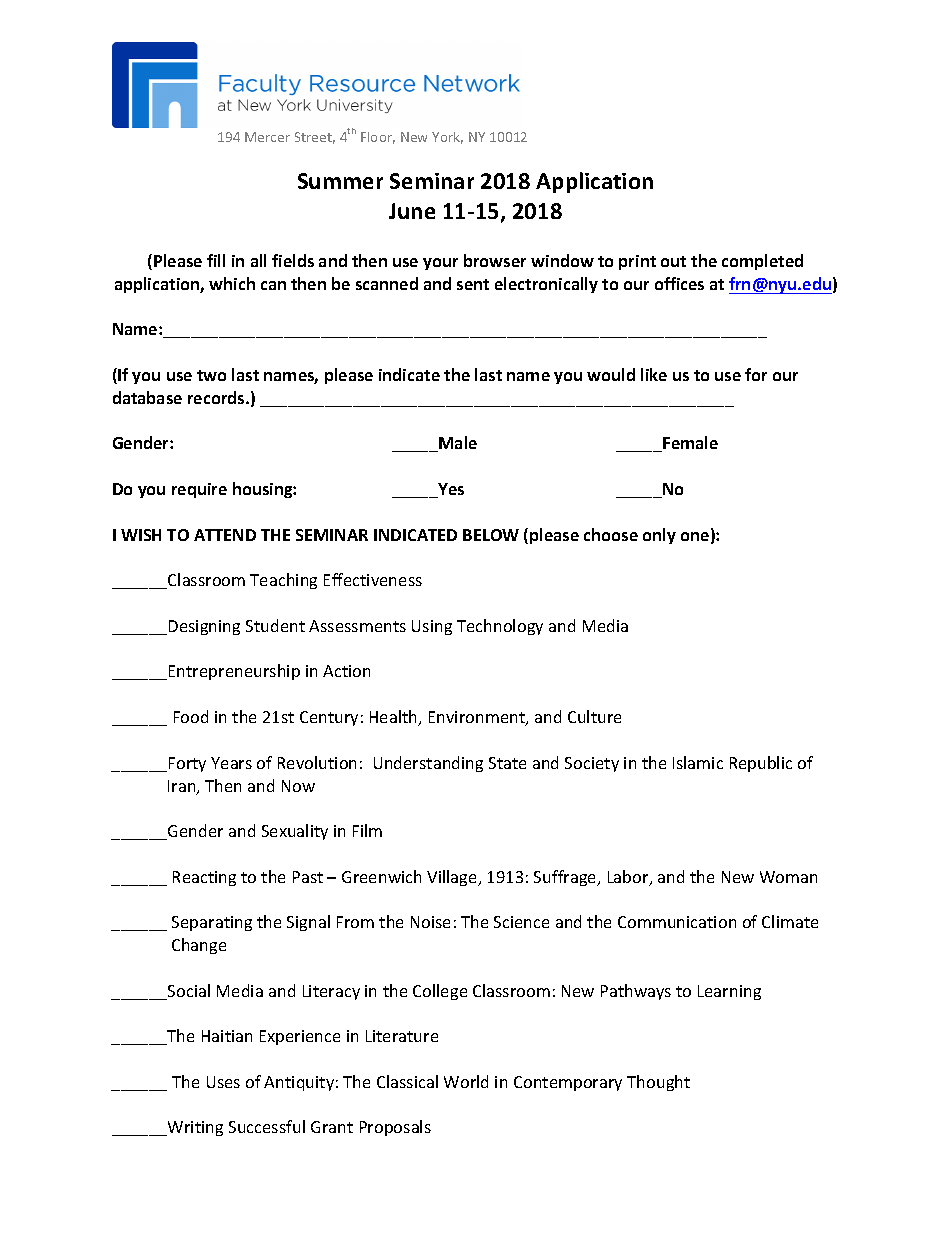  I want to click on Years, so click(231, 763).
